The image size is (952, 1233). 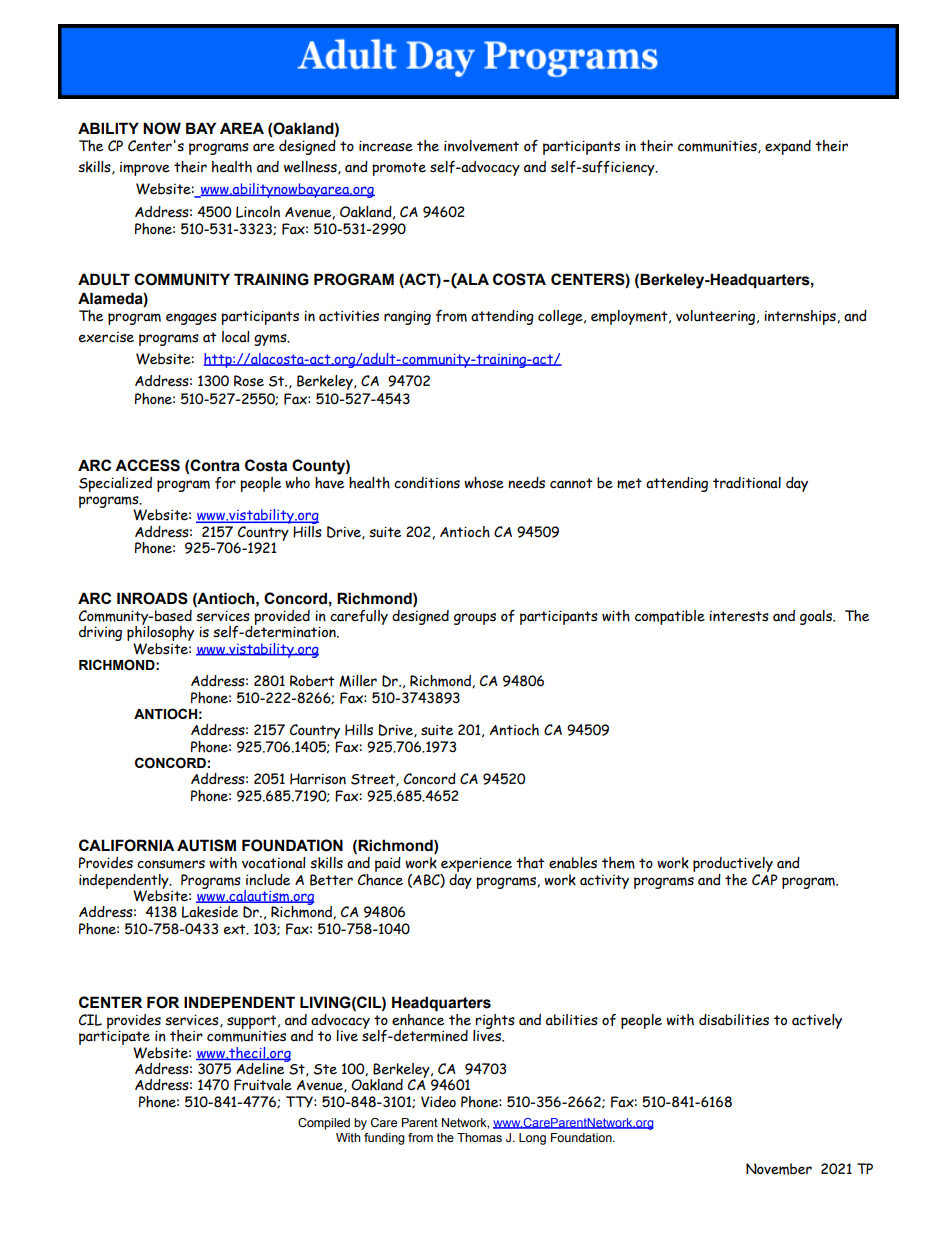 What do you see at coordinates (484, 483) in the screenshot?
I see `whose` at bounding box center [484, 483].
